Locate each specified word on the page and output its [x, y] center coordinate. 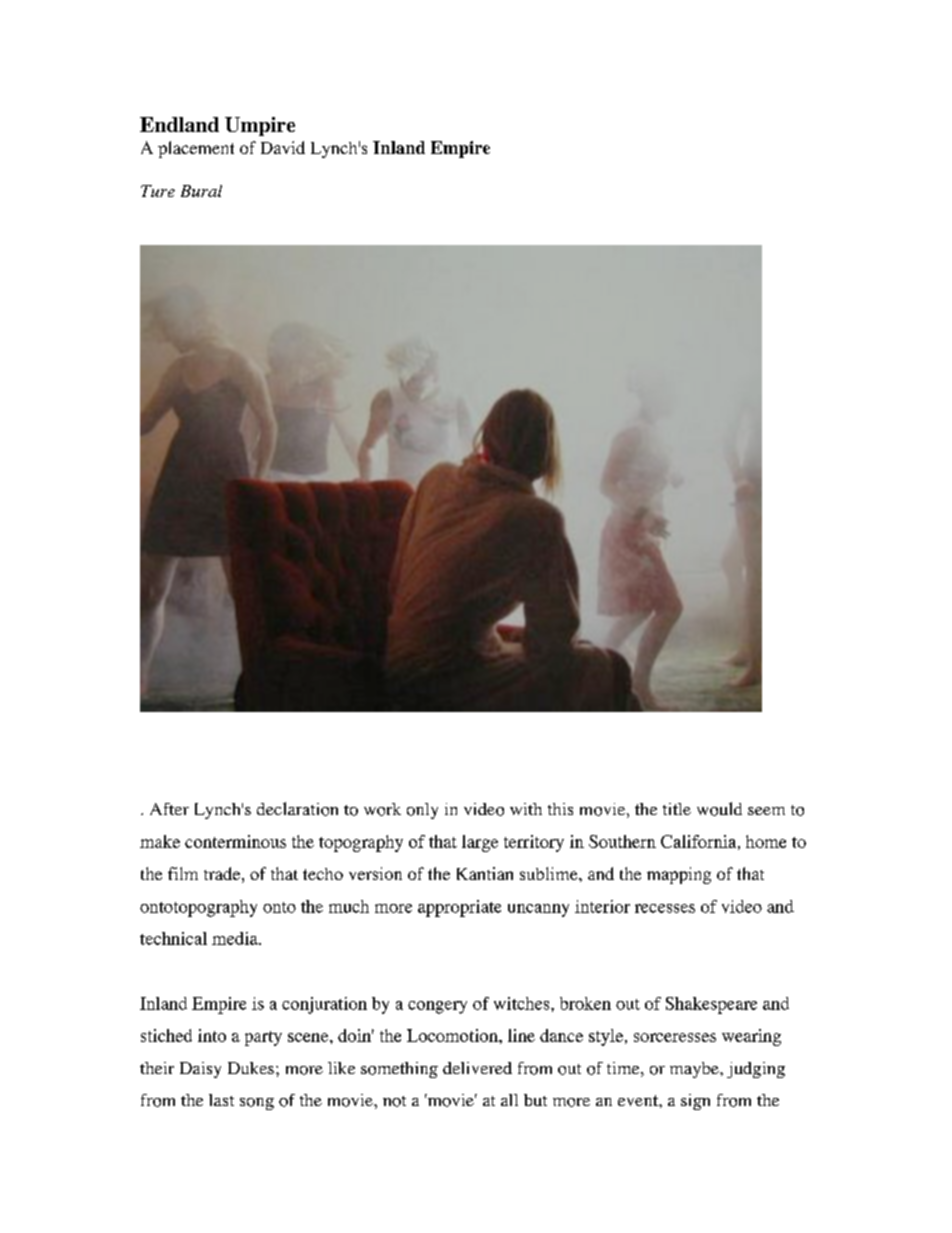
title [677, 809]
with [526, 809]
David [283, 147]
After [169, 809]
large [480, 843]
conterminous [235, 841]
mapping [679, 875]
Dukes [251, 1068]
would [719, 809]
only [422, 811]
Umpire [260, 126]
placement [196, 149]
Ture [158, 191]
